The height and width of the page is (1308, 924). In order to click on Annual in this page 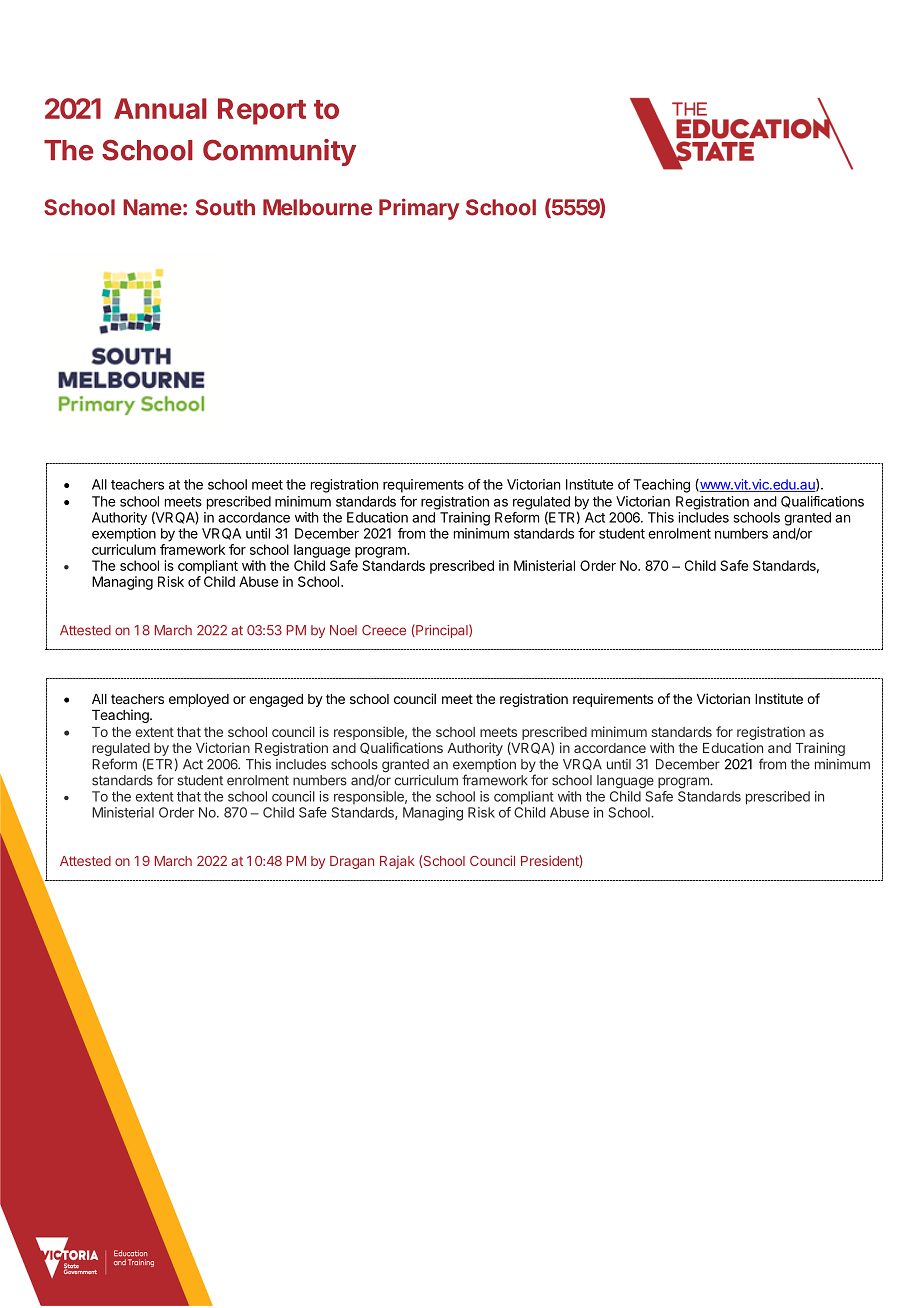, I will do `click(160, 108)`.
